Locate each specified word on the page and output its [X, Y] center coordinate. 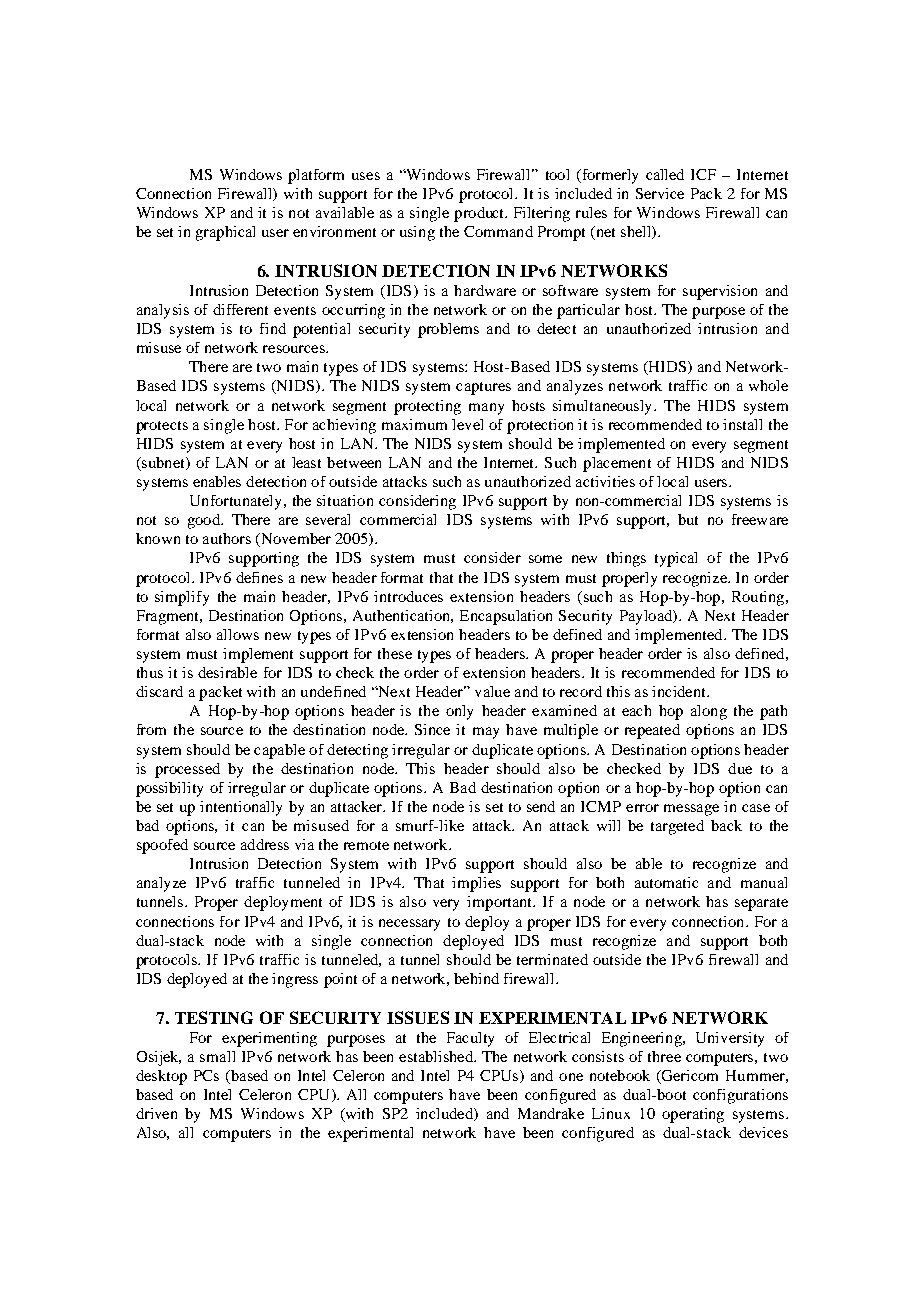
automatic [666, 882]
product [480, 214]
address [265, 844]
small [217, 1056]
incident [680, 691]
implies [476, 884]
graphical [225, 233]
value [492, 691]
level [467, 424]
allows [238, 634]
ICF [703, 174]
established [437, 1056]
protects [162, 427]
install [742, 424]
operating [693, 1115]
